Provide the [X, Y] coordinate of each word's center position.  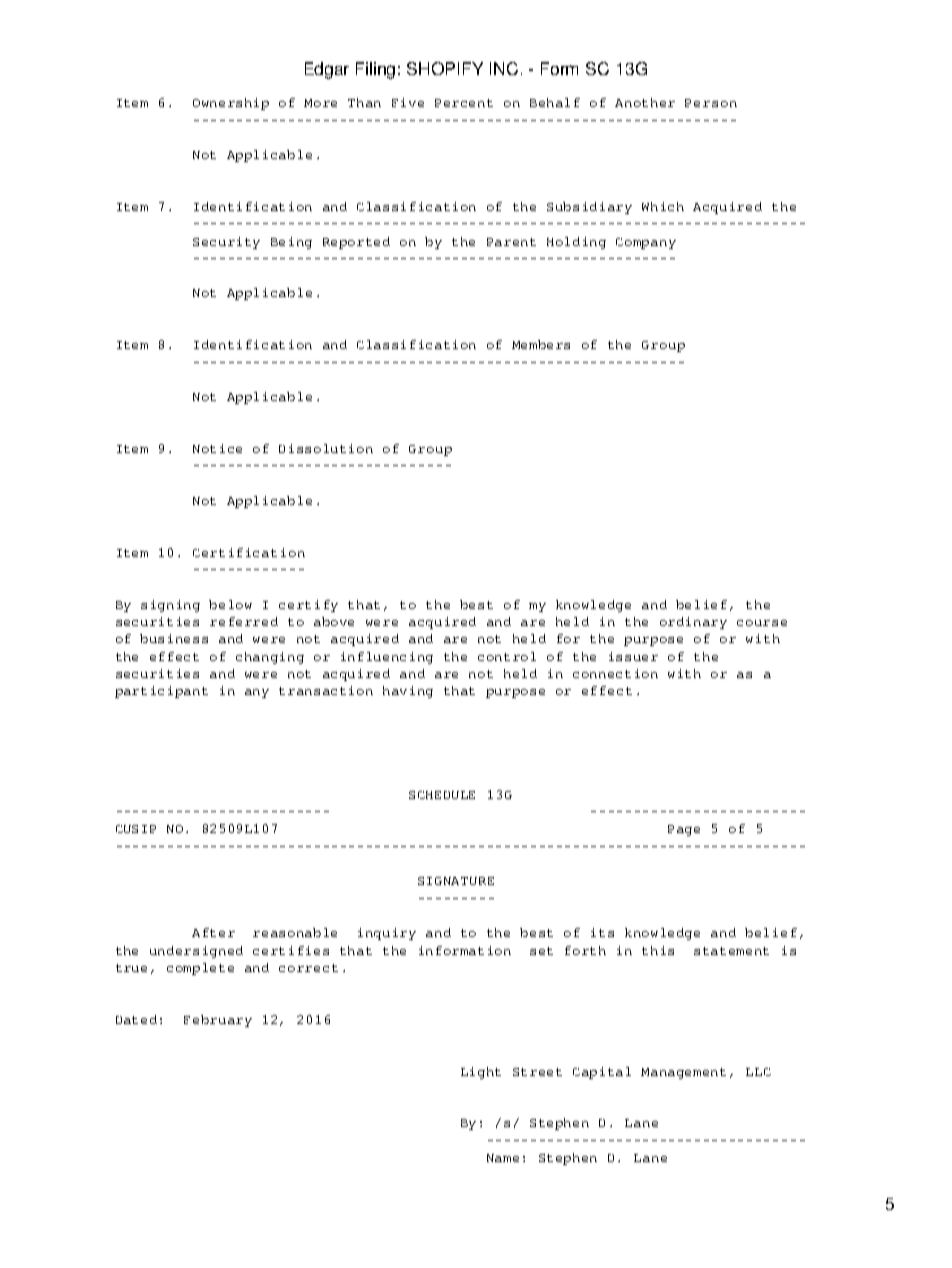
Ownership [231, 104]
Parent [511, 242]
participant [161, 692]
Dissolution [326, 448]
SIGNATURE [456, 881]
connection [615, 673]
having [408, 692]
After [213, 932]
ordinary [693, 623]
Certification [249, 552]
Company [646, 243]
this [658, 950]
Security [226, 243]
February [218, 1021]
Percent [464, 103]
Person [711, 103]
